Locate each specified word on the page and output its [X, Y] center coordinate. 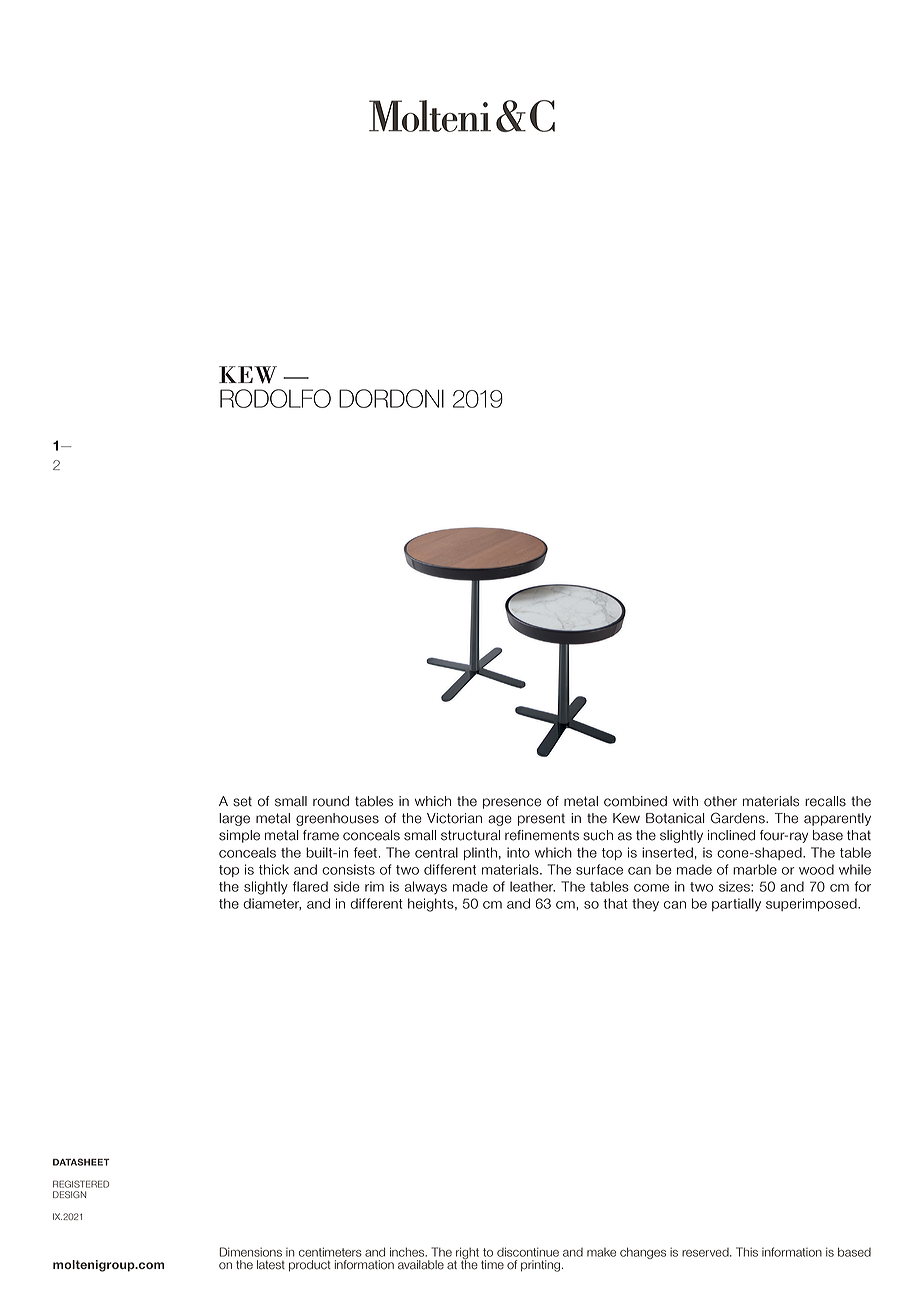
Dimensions [251, 1252]
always [426, 887]
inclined [731, 835]
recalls [825, 801]
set [242, 801]
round [331, 801]
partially [736, 905]
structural [470, 835]
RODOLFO [275, 398]
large [234, 819]
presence [512, 803]
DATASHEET [81, 1162]
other [720, 801]
